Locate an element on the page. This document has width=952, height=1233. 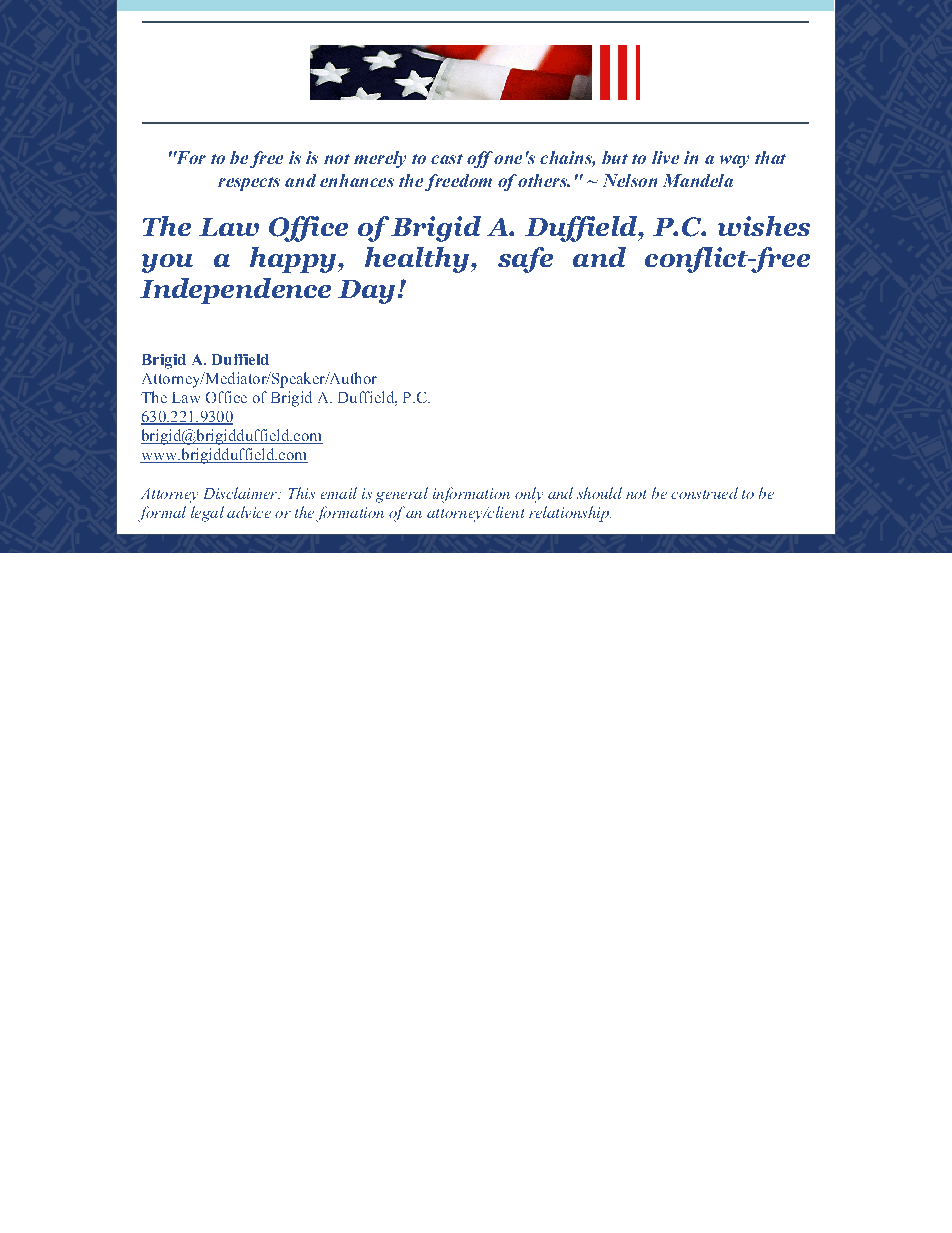
healthy is located at coordinates (417, 260).
